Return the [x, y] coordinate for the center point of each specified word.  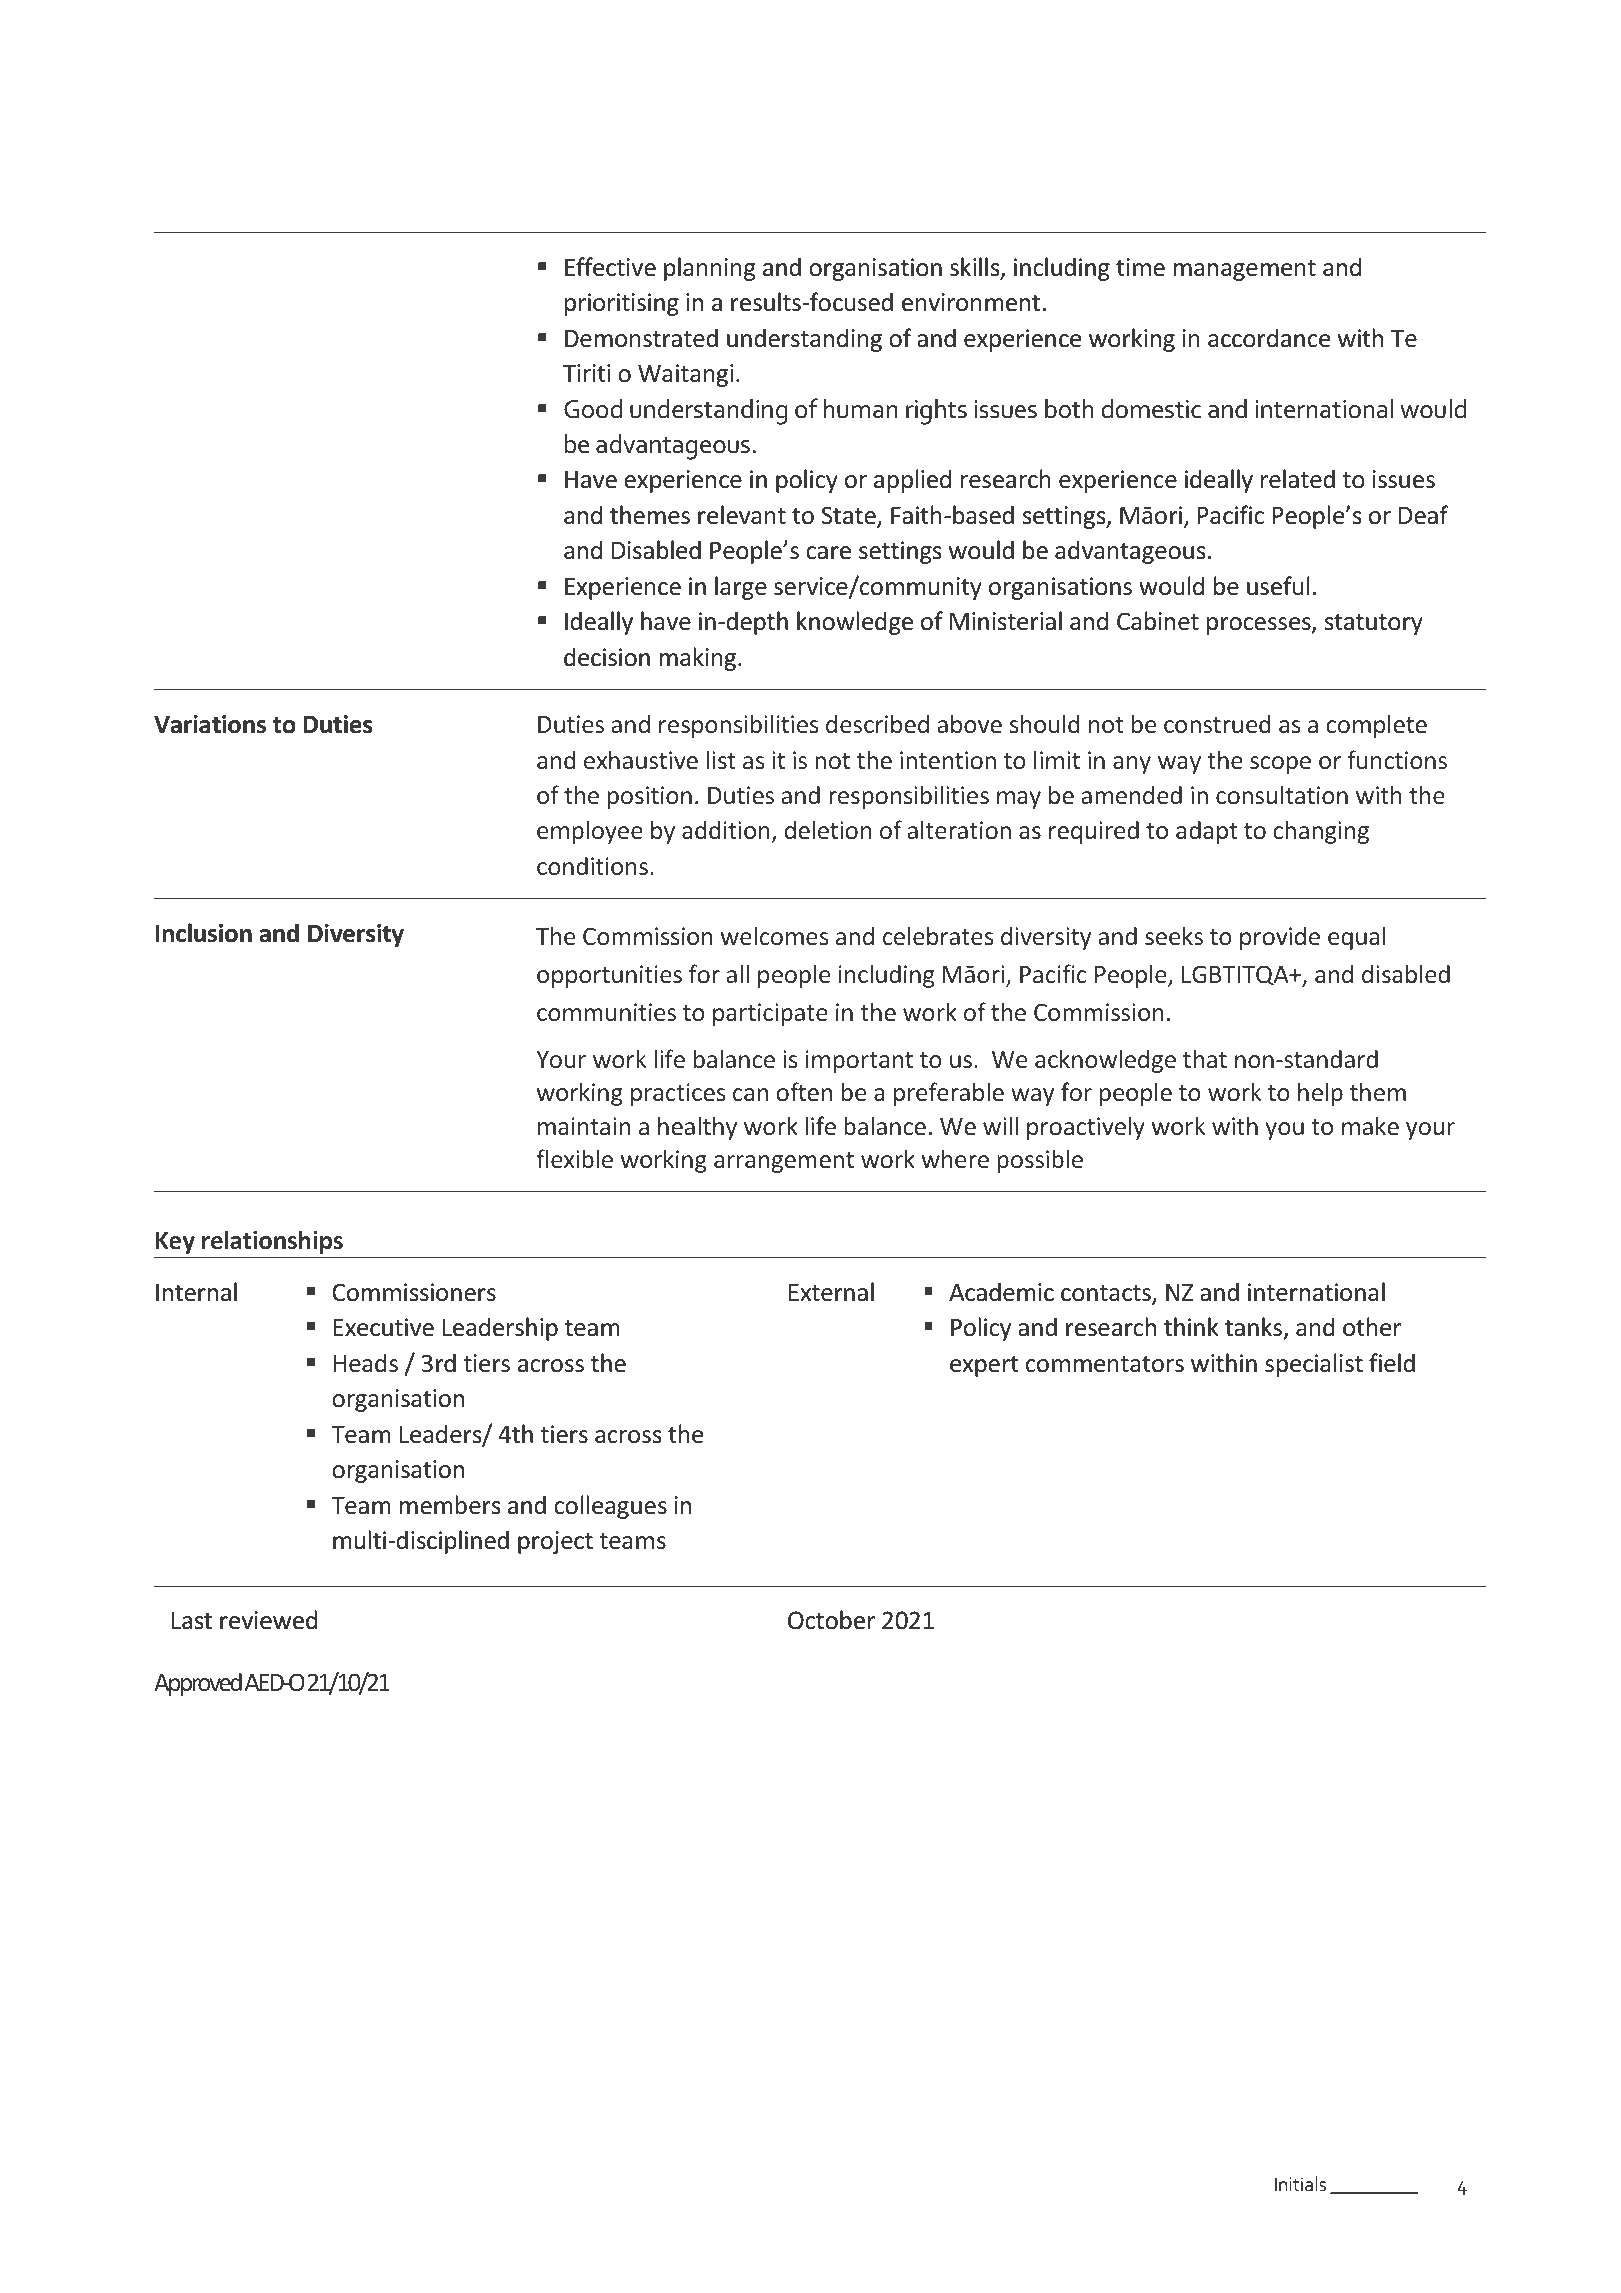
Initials [1300, 2183]
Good [593, 409]
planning [710, 269]
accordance [1269, 338]
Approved [198, 1684]
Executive [383, 1327]
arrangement [784, 1162]
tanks [1255, 1328]
